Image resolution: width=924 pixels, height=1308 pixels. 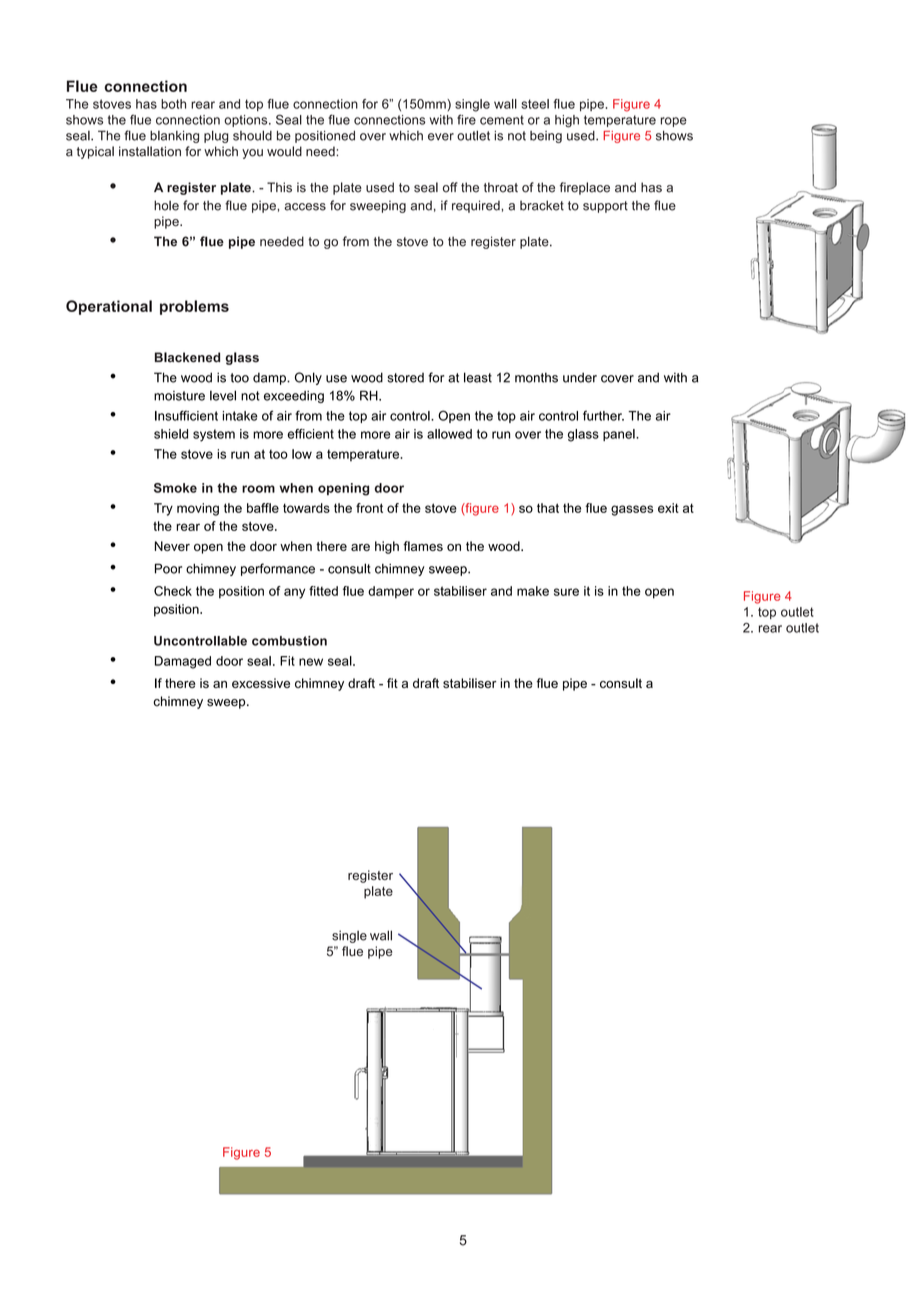 What do you see at coordinates (174, 137) in the image?
I see `blanking` at bounding box center [174, 137].
